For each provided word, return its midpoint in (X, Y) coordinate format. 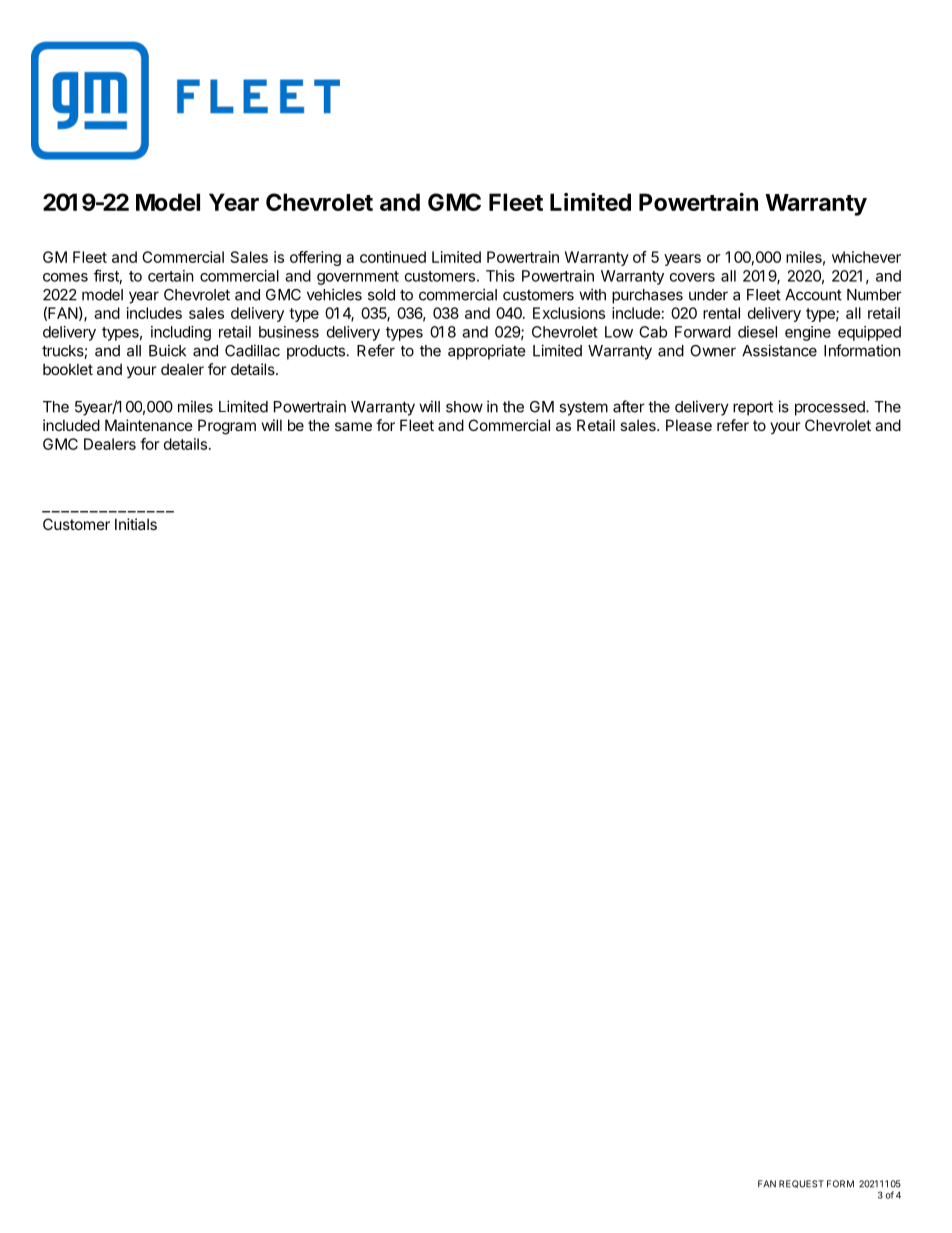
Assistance (779, 350)
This (500, 276)
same (353, 426)
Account (813, 295)
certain (171, 276)
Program (227, 427)
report (753, 408)
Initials (136, 524)
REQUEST (801, 1184)
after (629, 406)
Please (689, 425)
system (583, 409)
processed (831, 408)
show (464, 407)
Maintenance (149, 425)
